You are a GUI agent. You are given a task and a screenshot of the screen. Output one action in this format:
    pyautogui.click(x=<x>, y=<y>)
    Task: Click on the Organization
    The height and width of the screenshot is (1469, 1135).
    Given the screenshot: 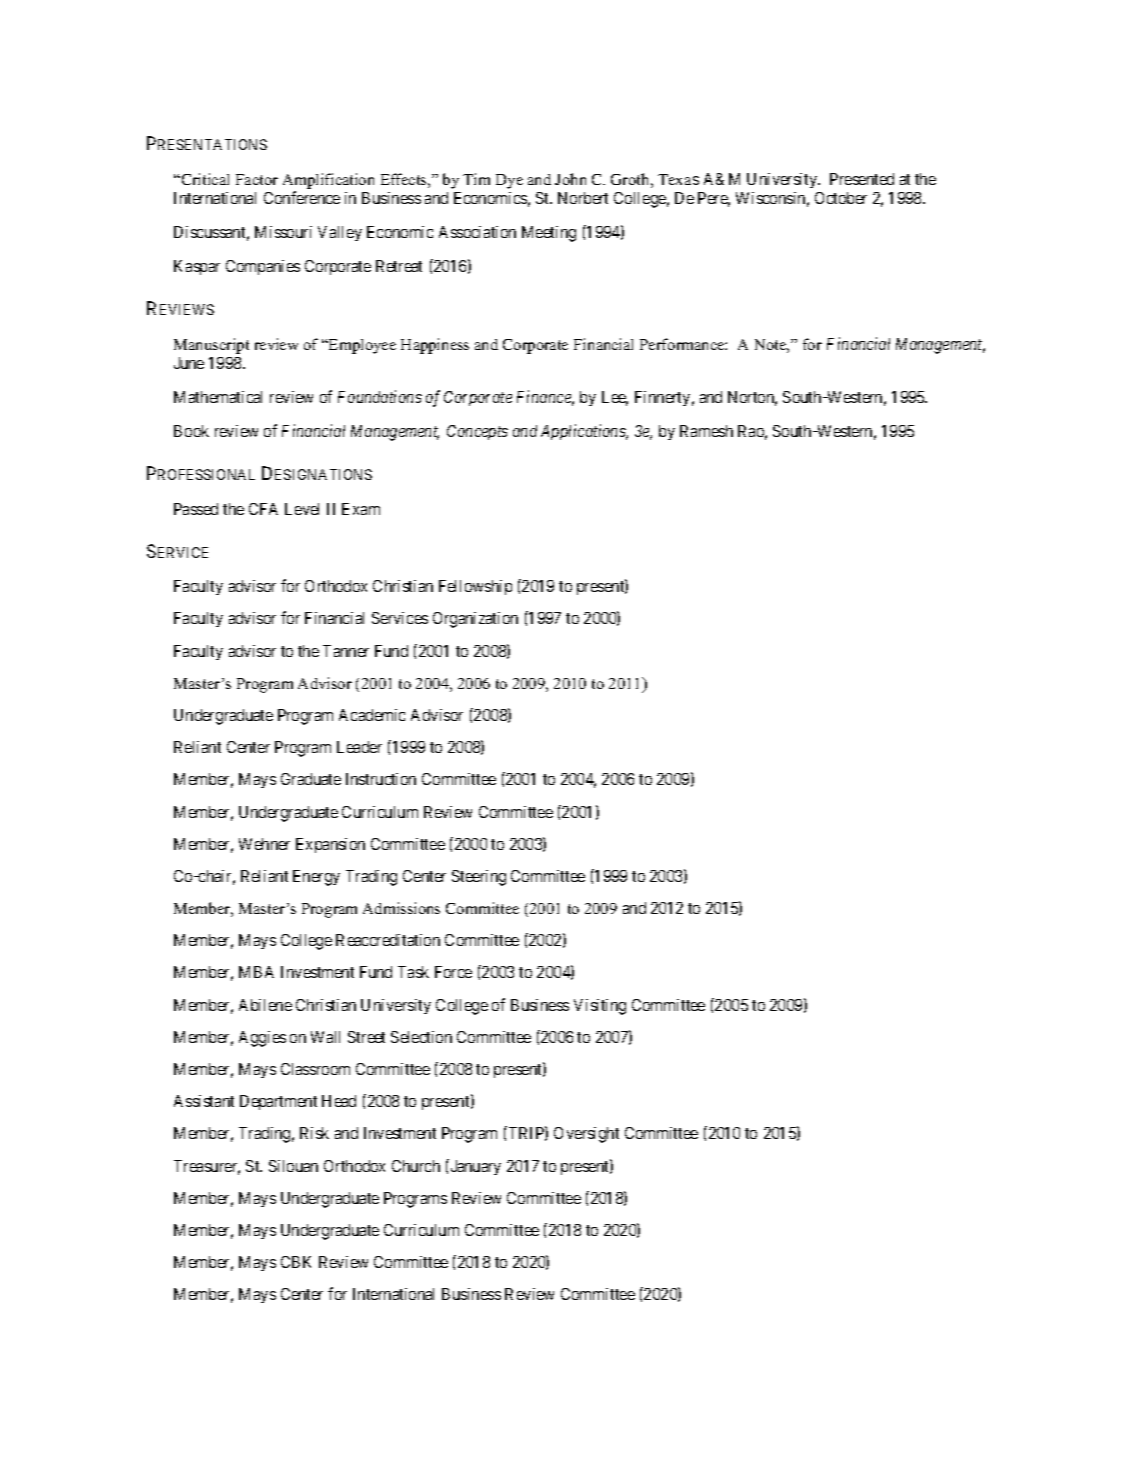 What is the action you would take?
    pyautogui.click(x=475, y=620)
